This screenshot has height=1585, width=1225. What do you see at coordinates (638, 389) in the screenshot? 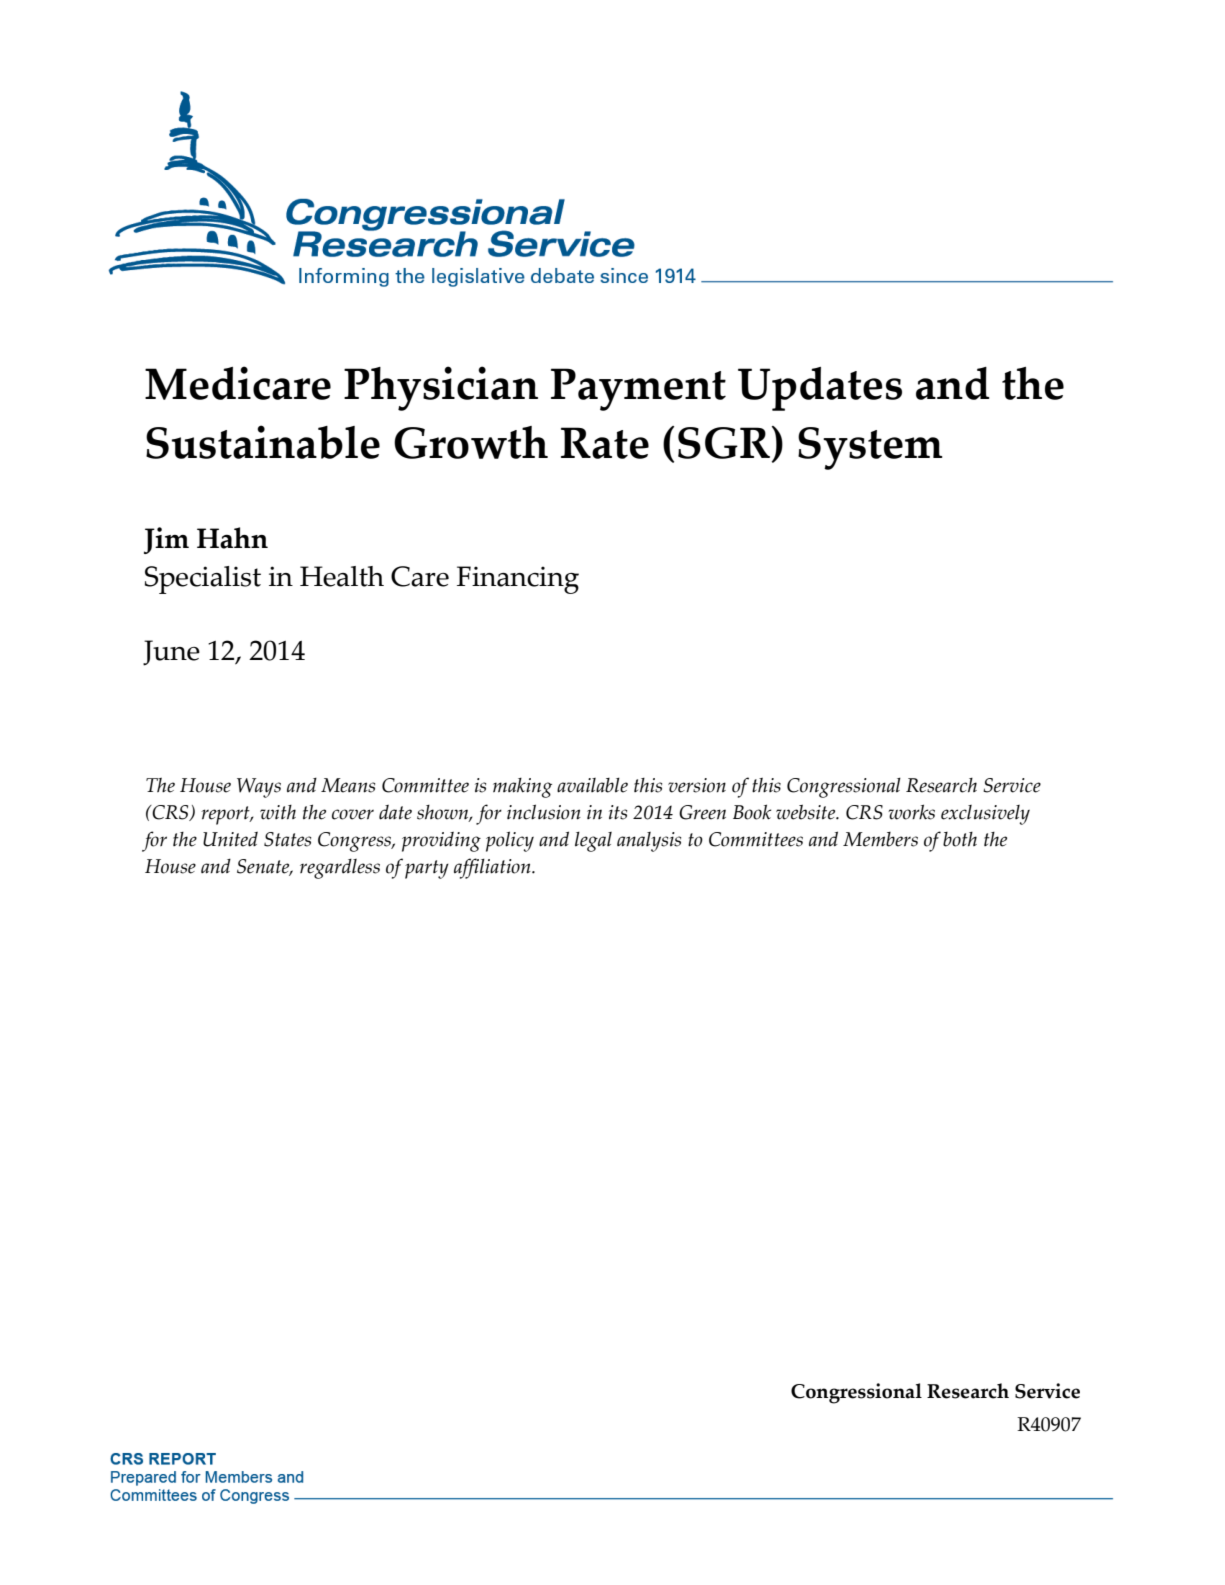
I see `Payment` at bounding box center [638, 389].
